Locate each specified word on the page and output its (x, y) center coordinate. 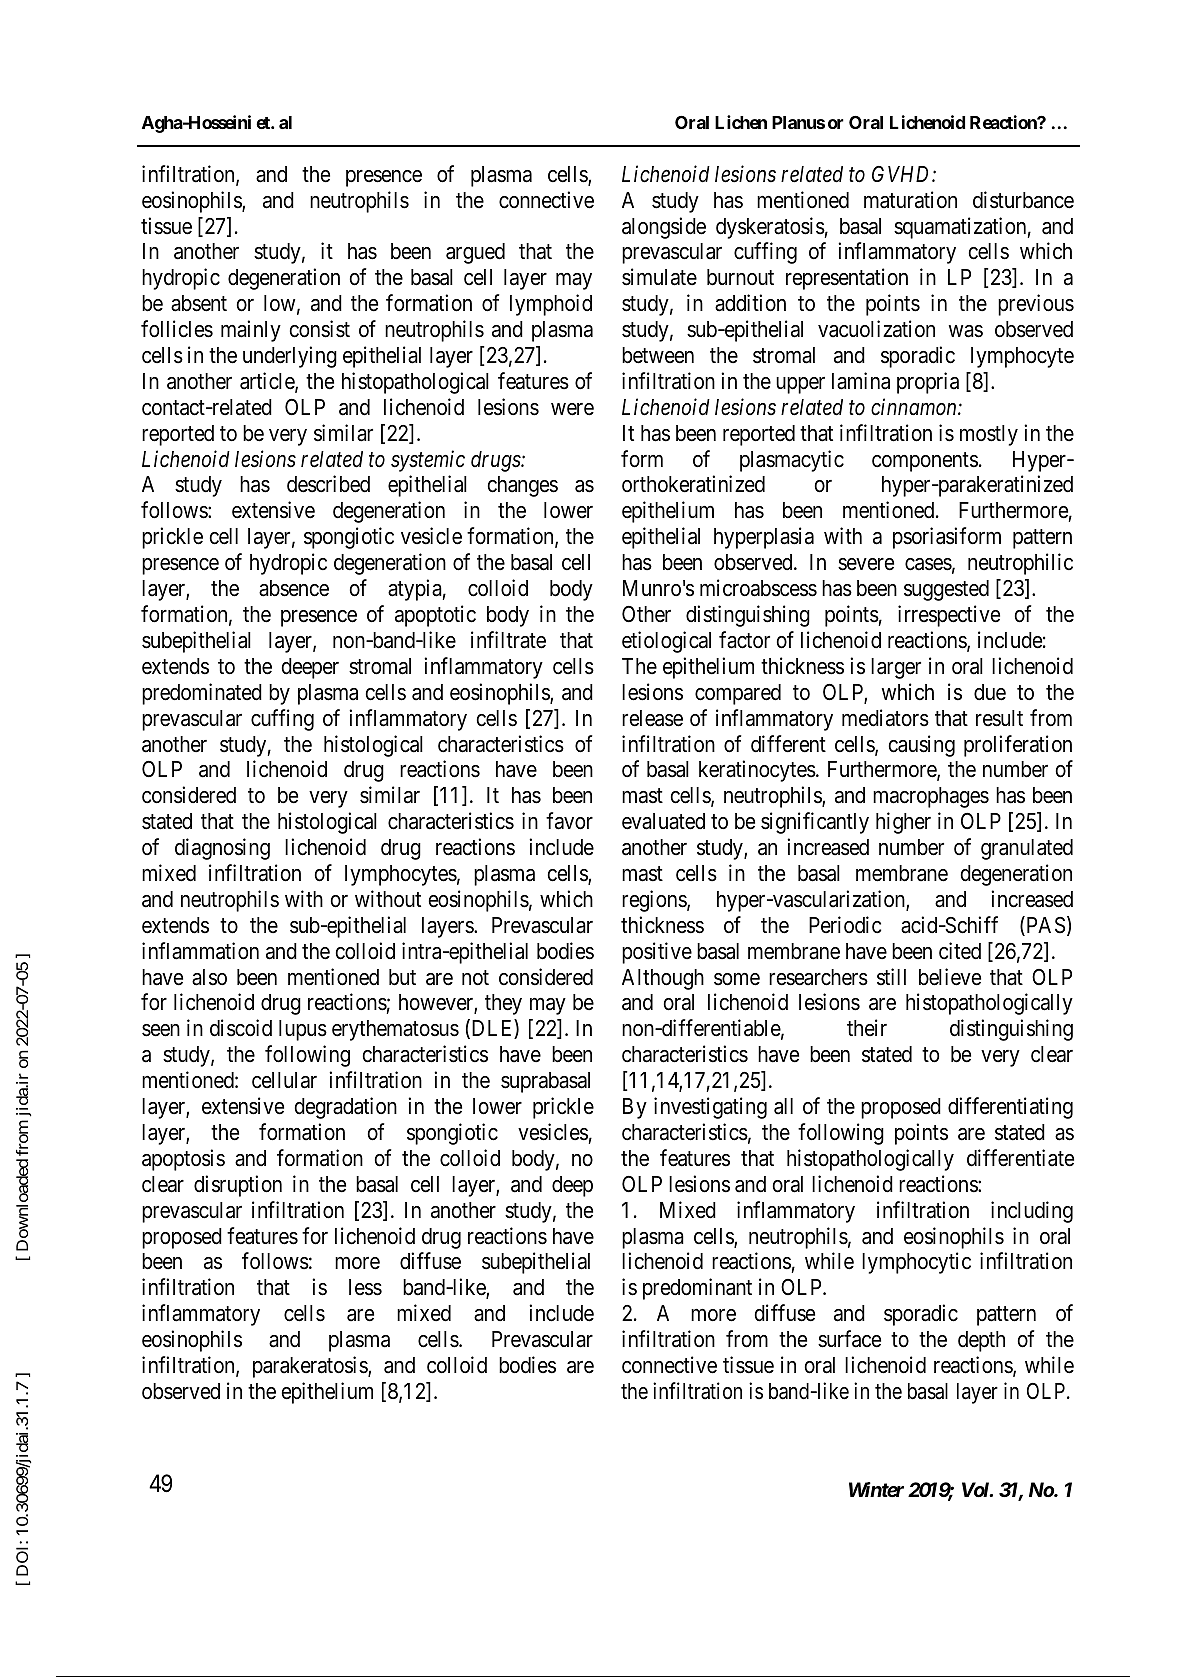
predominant (697, 1289)
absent (199, 303)
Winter (876, 1489)
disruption (238, 1186)
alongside (664, 228)
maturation (910, 200)
